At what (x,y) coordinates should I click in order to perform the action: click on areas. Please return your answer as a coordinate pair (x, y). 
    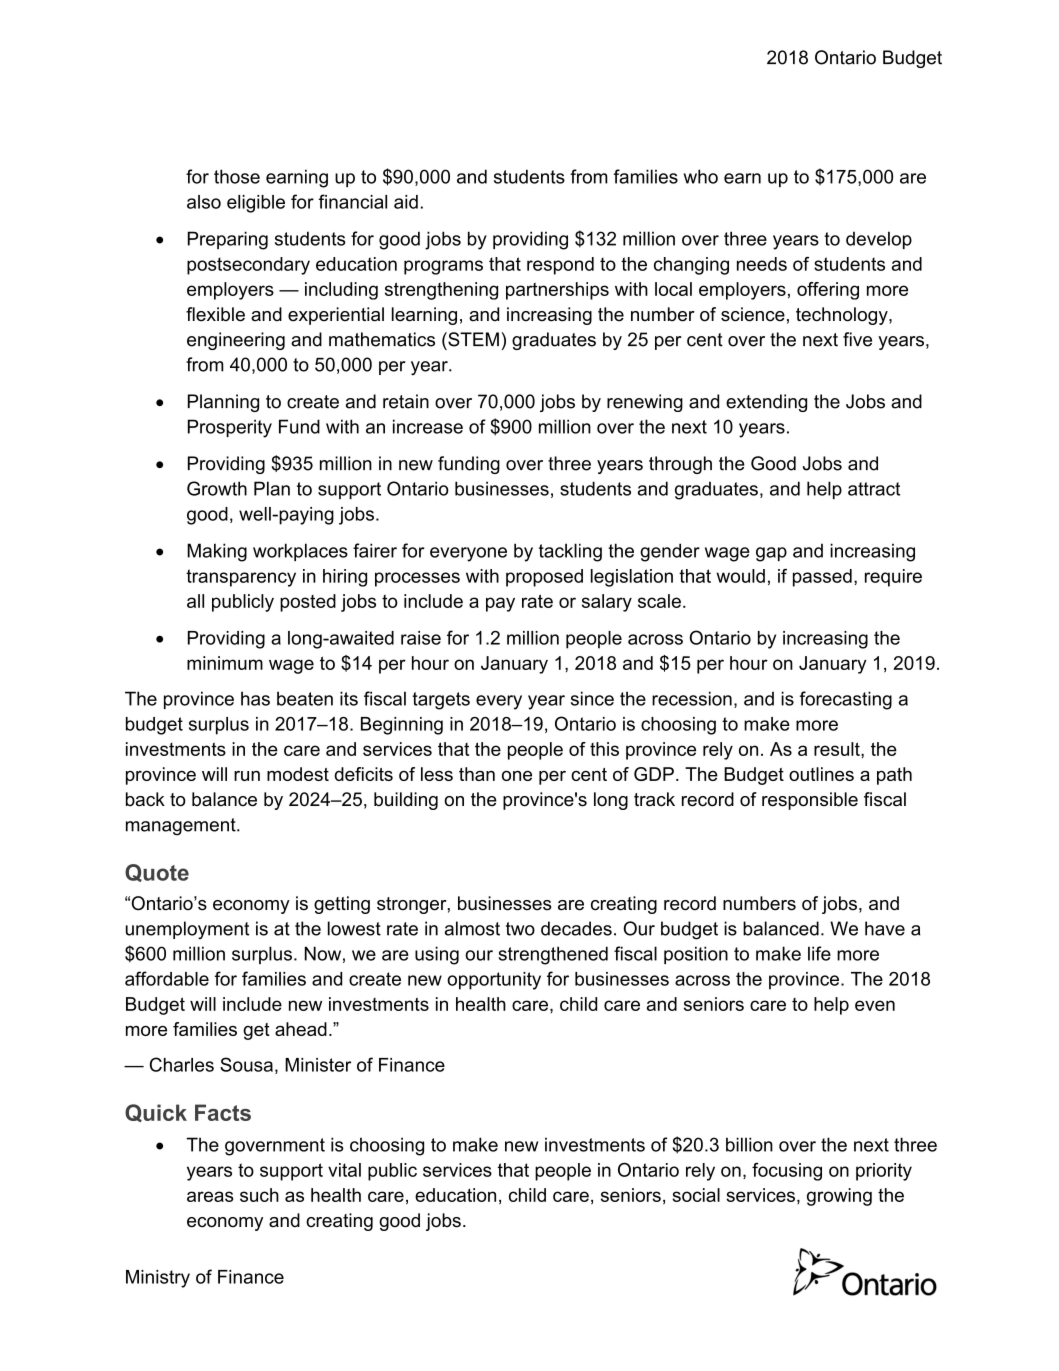
    Looking at the image, I should click on (210, 1196).
